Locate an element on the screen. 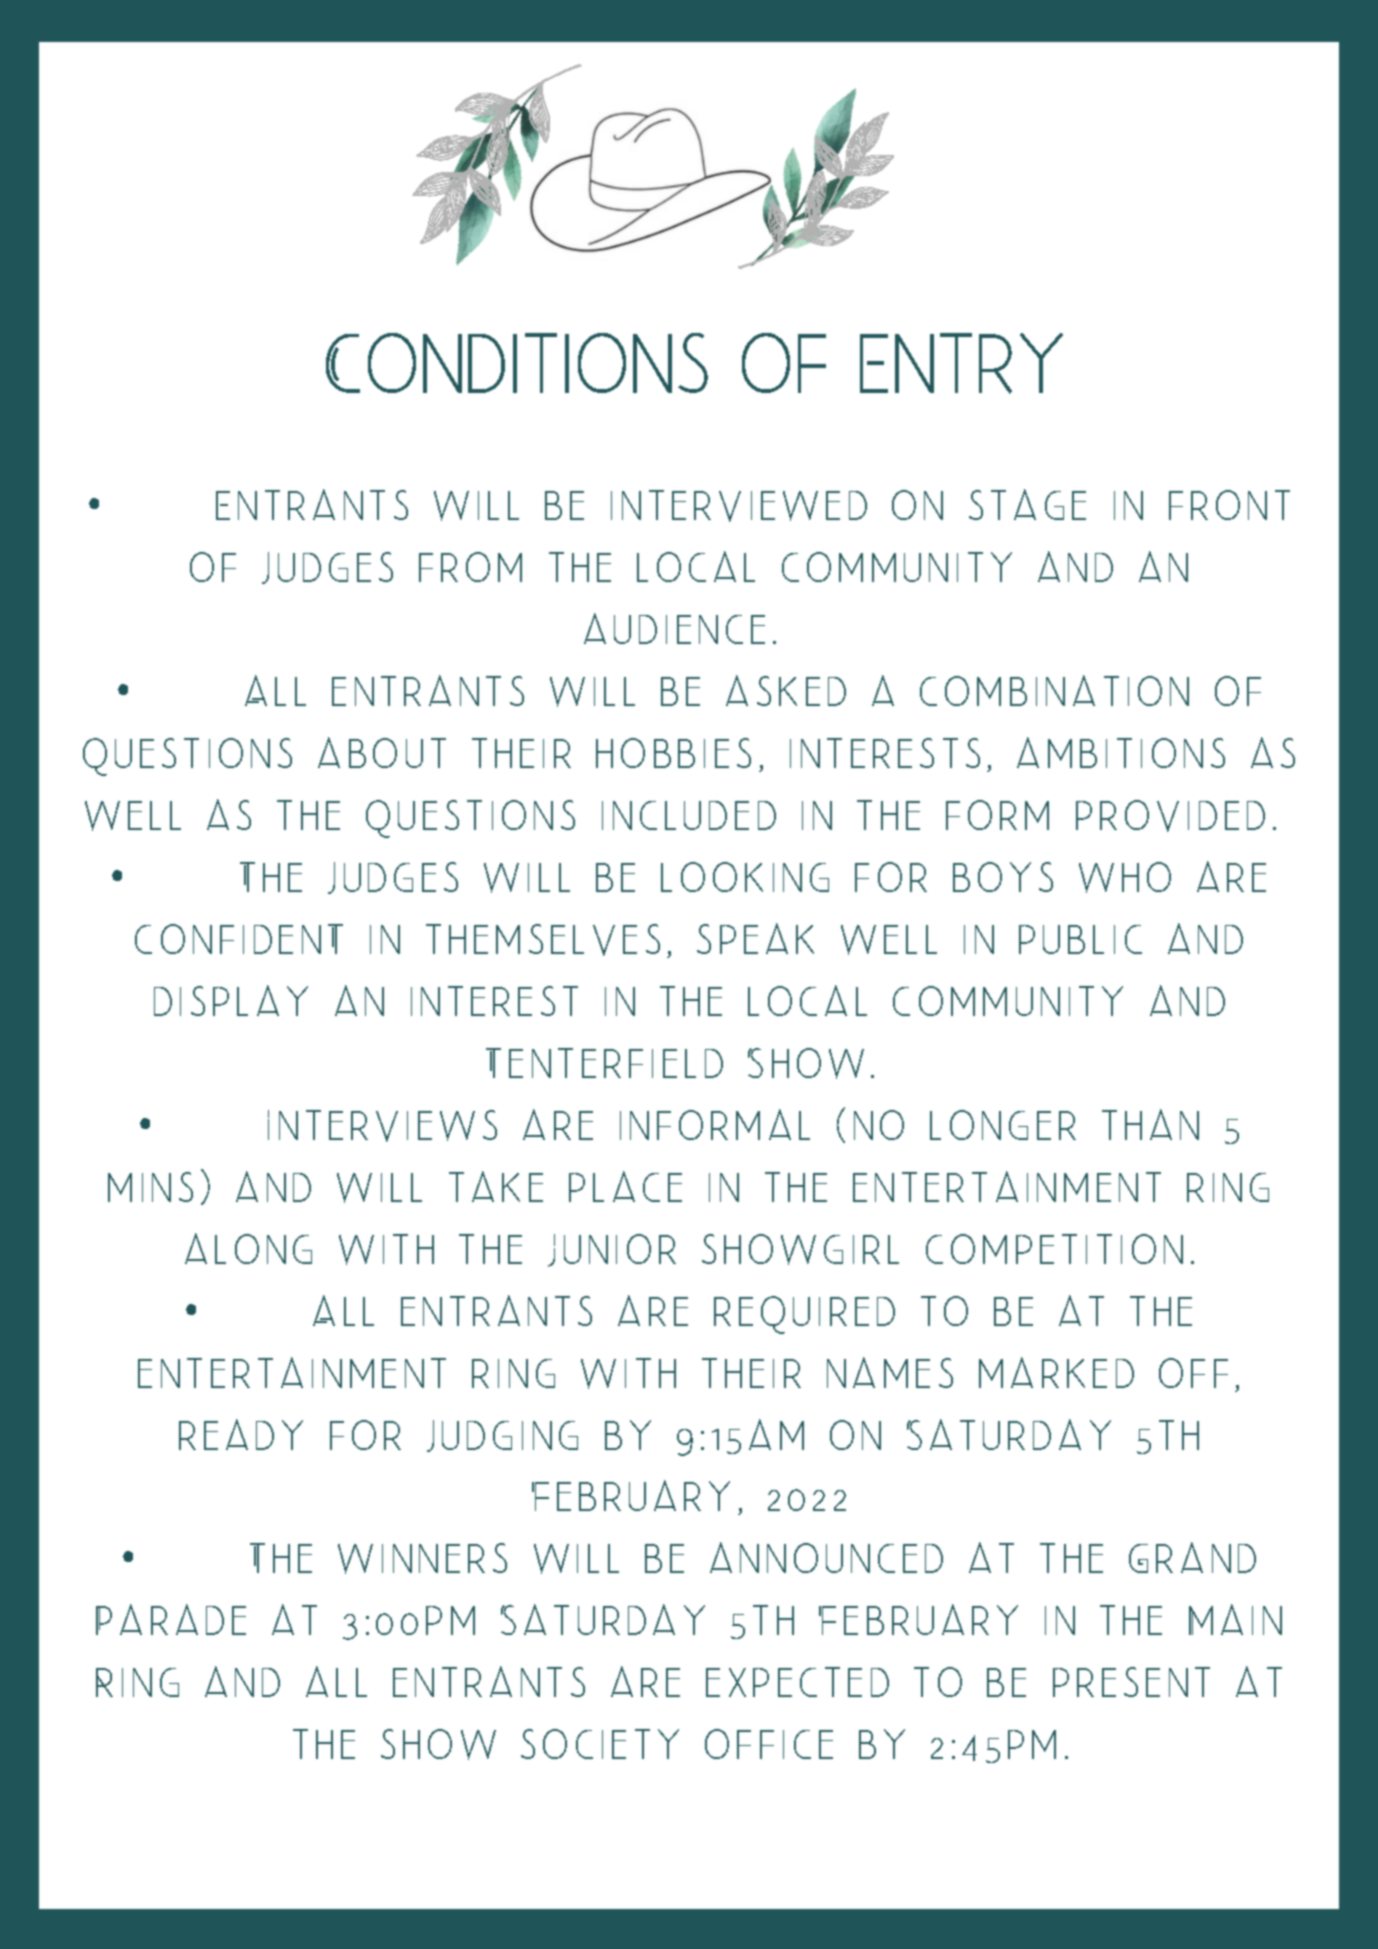 Image resolution: width=1378 pixels, height=1949 pixels. mins is located at coordinates (150, 1187).
